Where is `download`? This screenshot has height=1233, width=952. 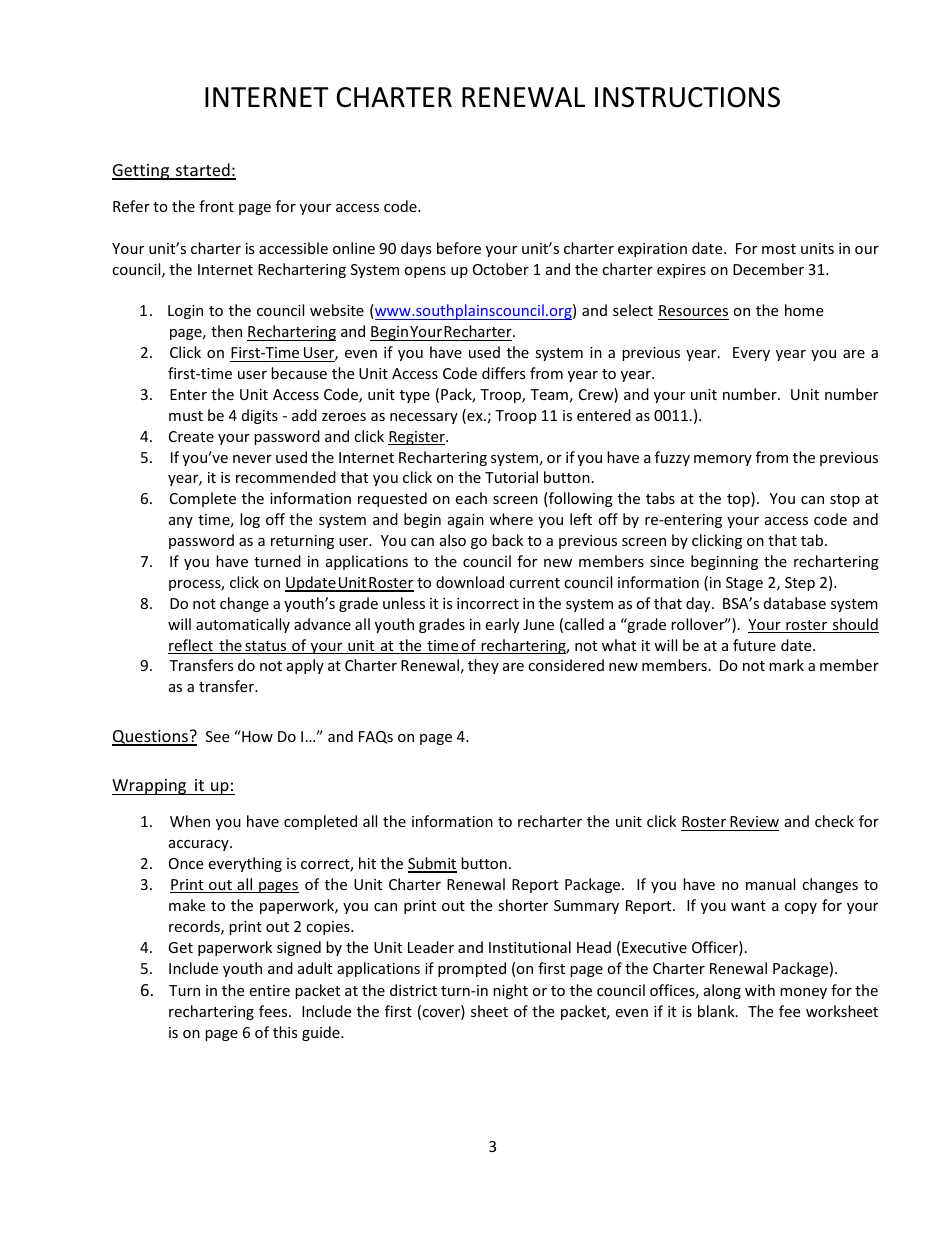
download is located at coordinates (470, 582).
